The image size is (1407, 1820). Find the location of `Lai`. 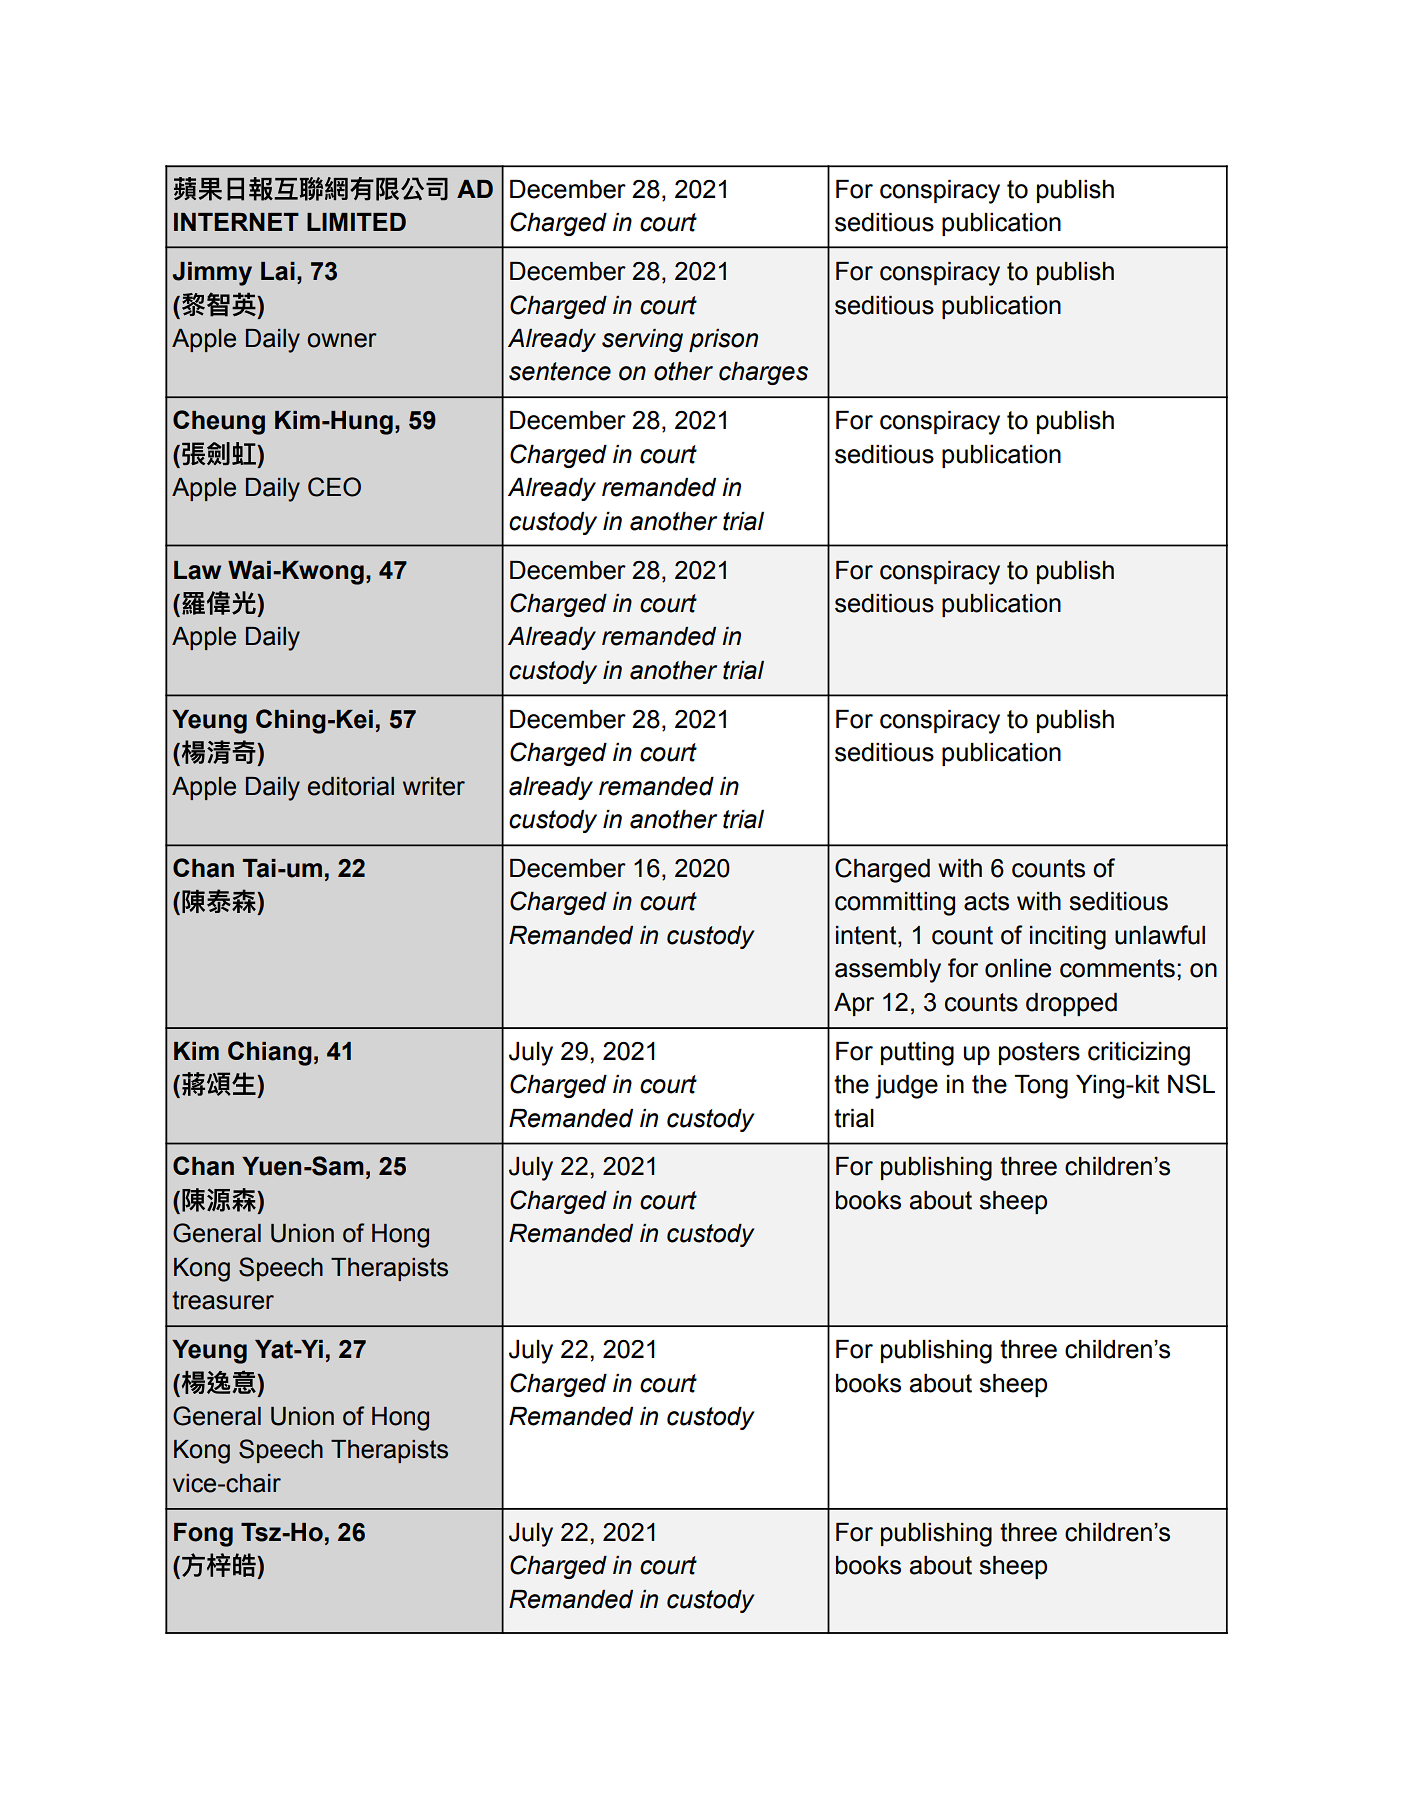

Lai is located at coordinates (278, 271).
